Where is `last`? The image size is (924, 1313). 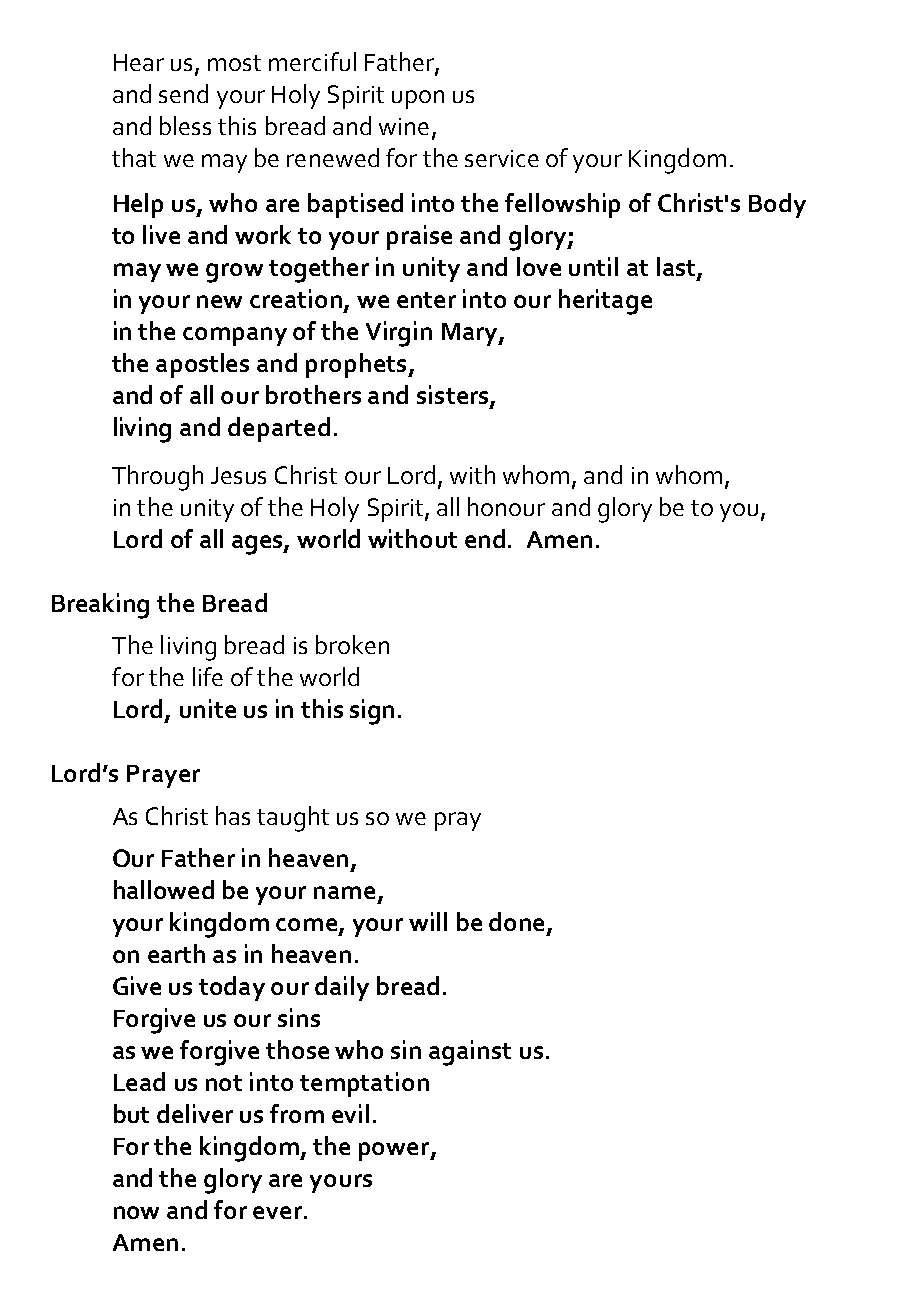
last is located at coordinates (677, 268).
